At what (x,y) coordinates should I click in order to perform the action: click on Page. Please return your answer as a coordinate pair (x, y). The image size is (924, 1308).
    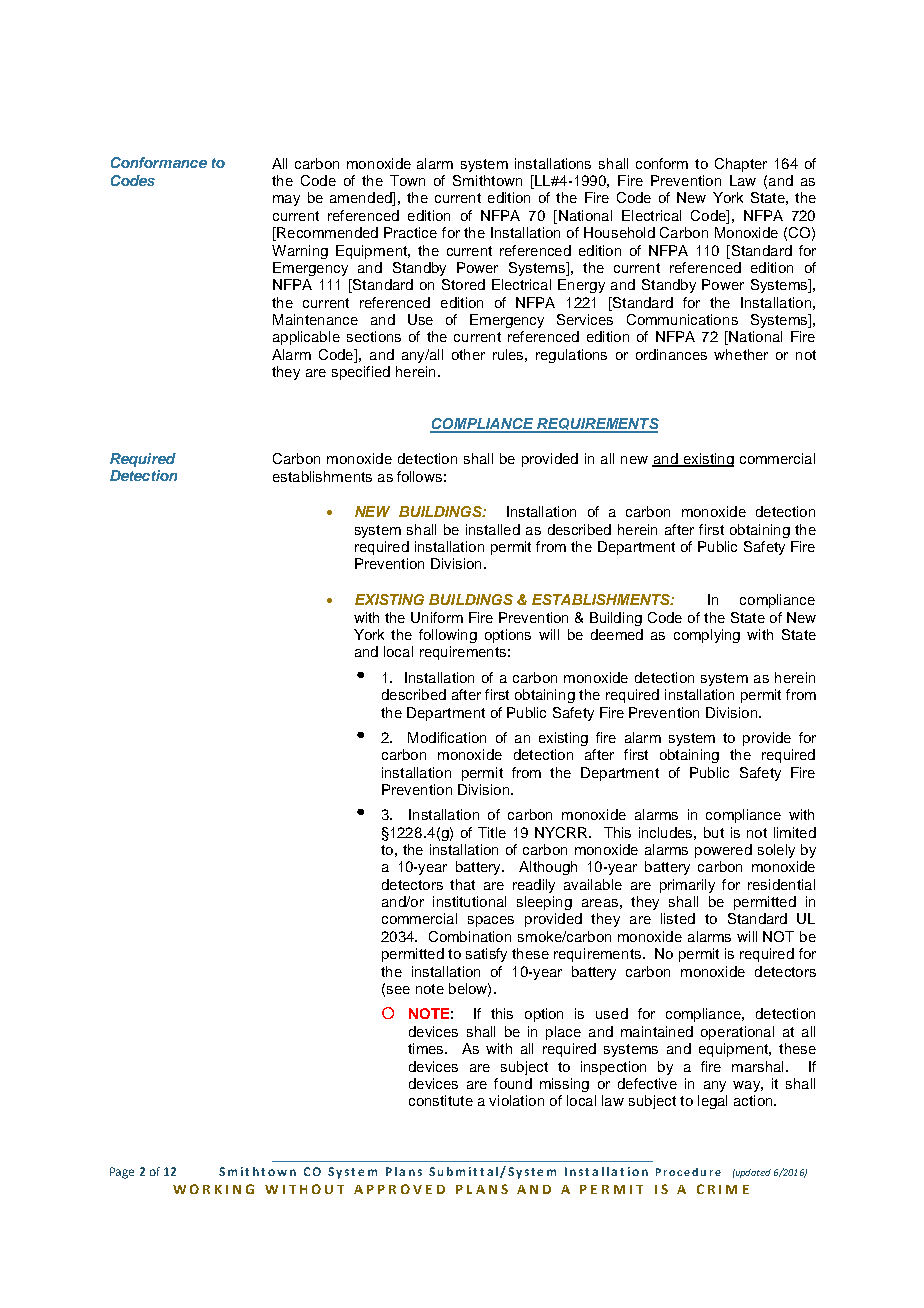
    Looking at the image, I should click on (122, 1173).
